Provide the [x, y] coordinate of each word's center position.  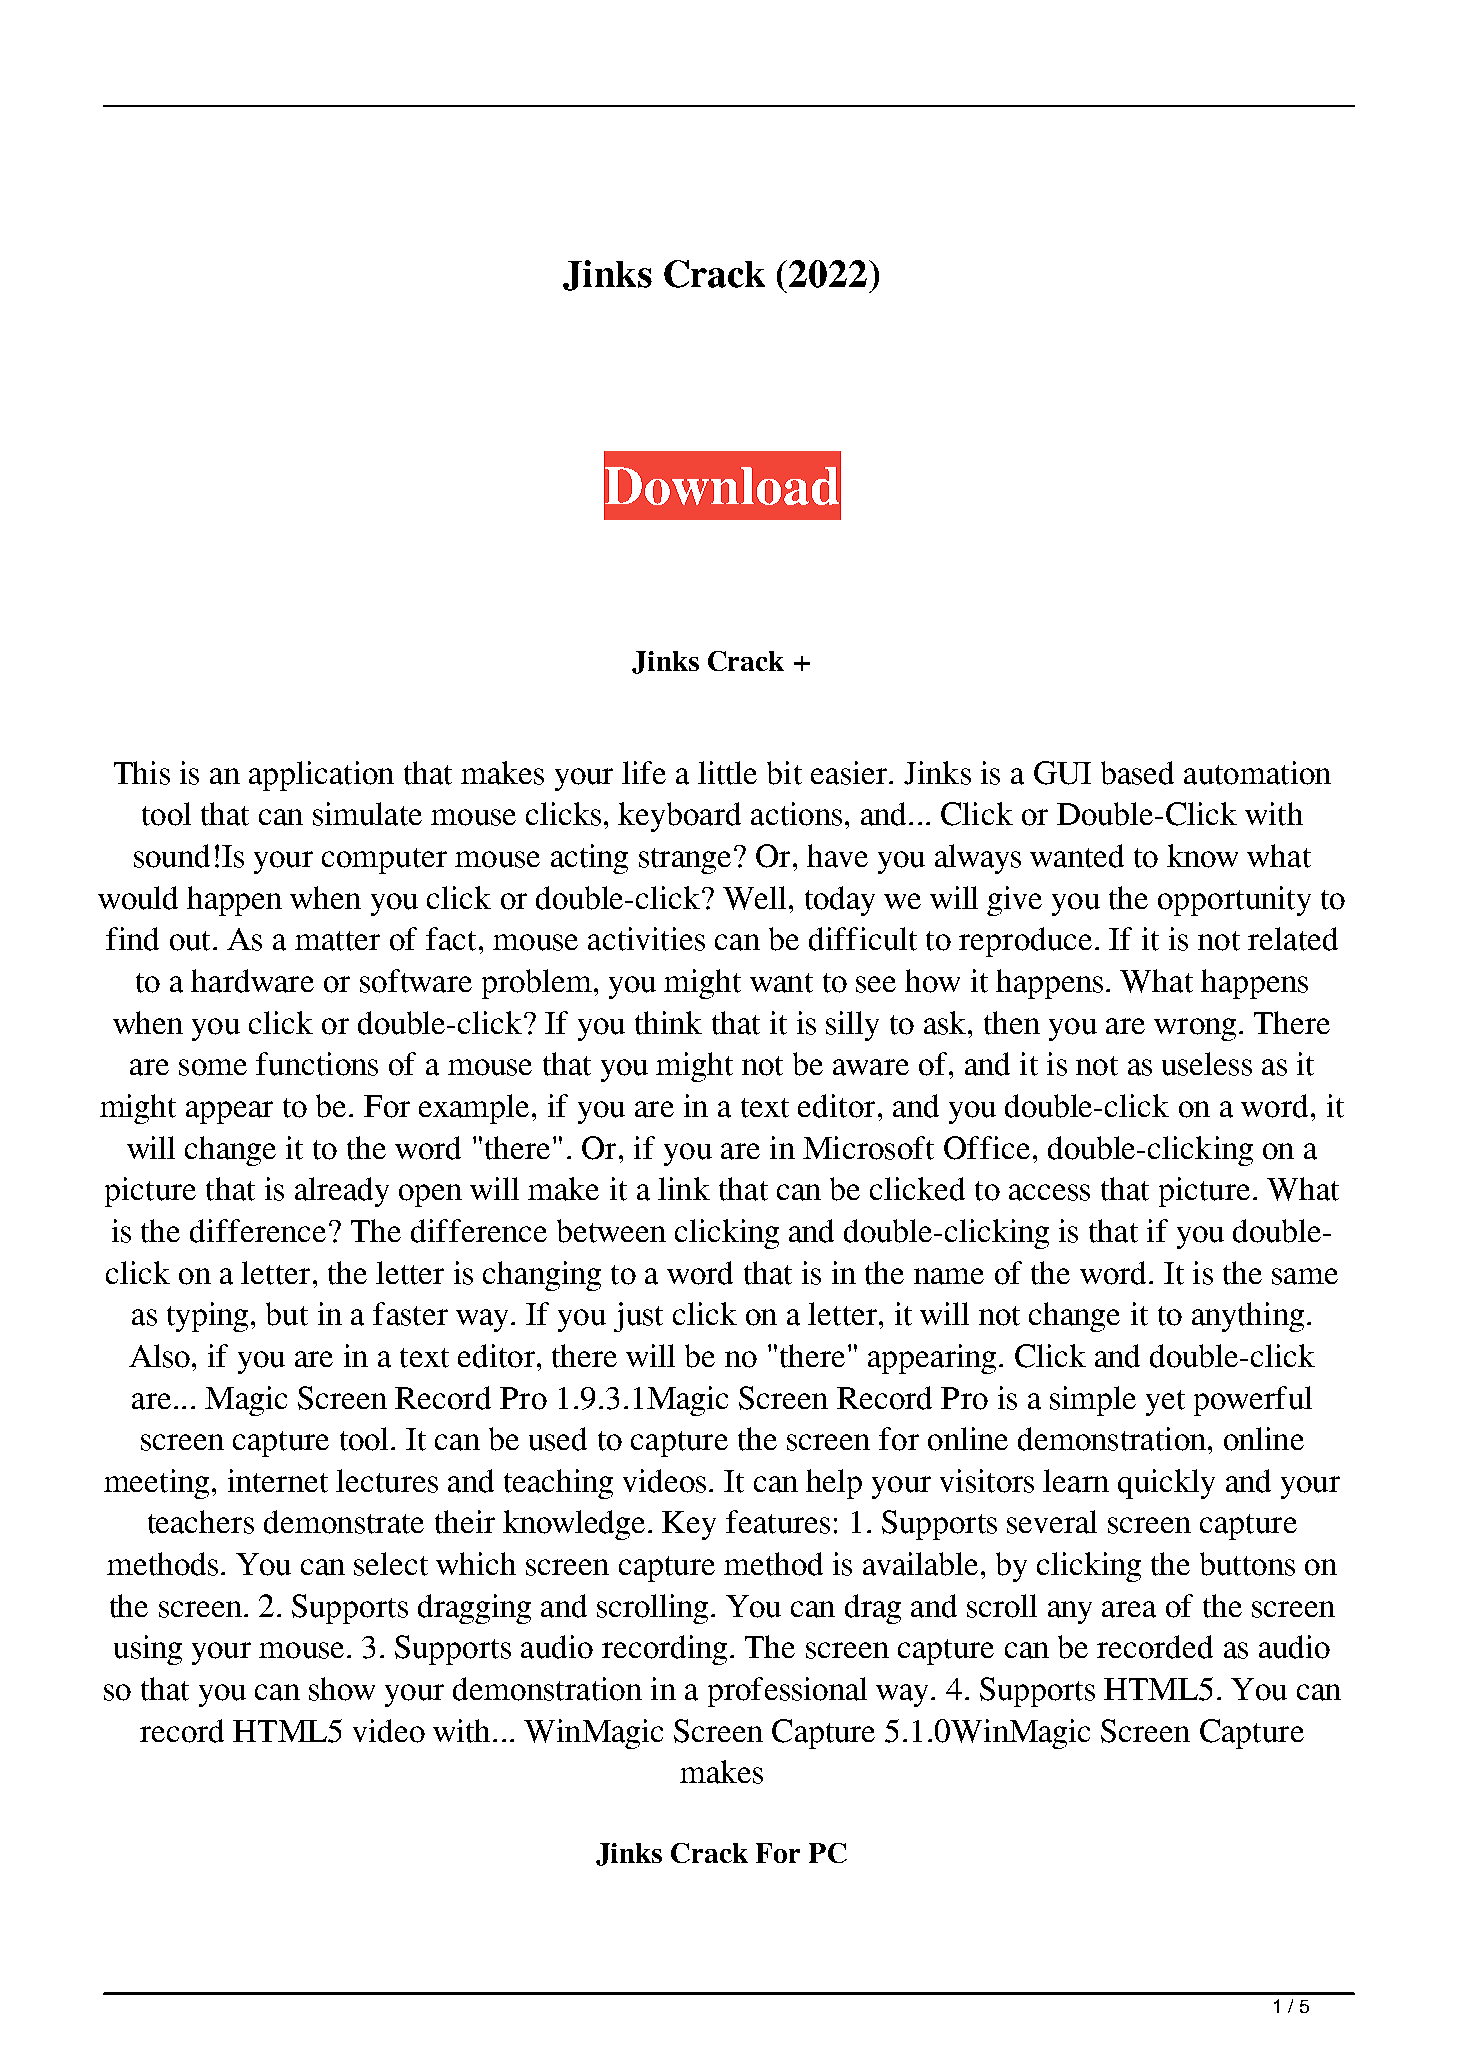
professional [787, 1692]
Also [159, 1356]
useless [1207, 1064]
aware [871, 1067]
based [1137, 773]
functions [317, 1064]
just [638, 1317]
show [342, 1689]
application [321, 776]
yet [1165, 1403]
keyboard [679, 817]
